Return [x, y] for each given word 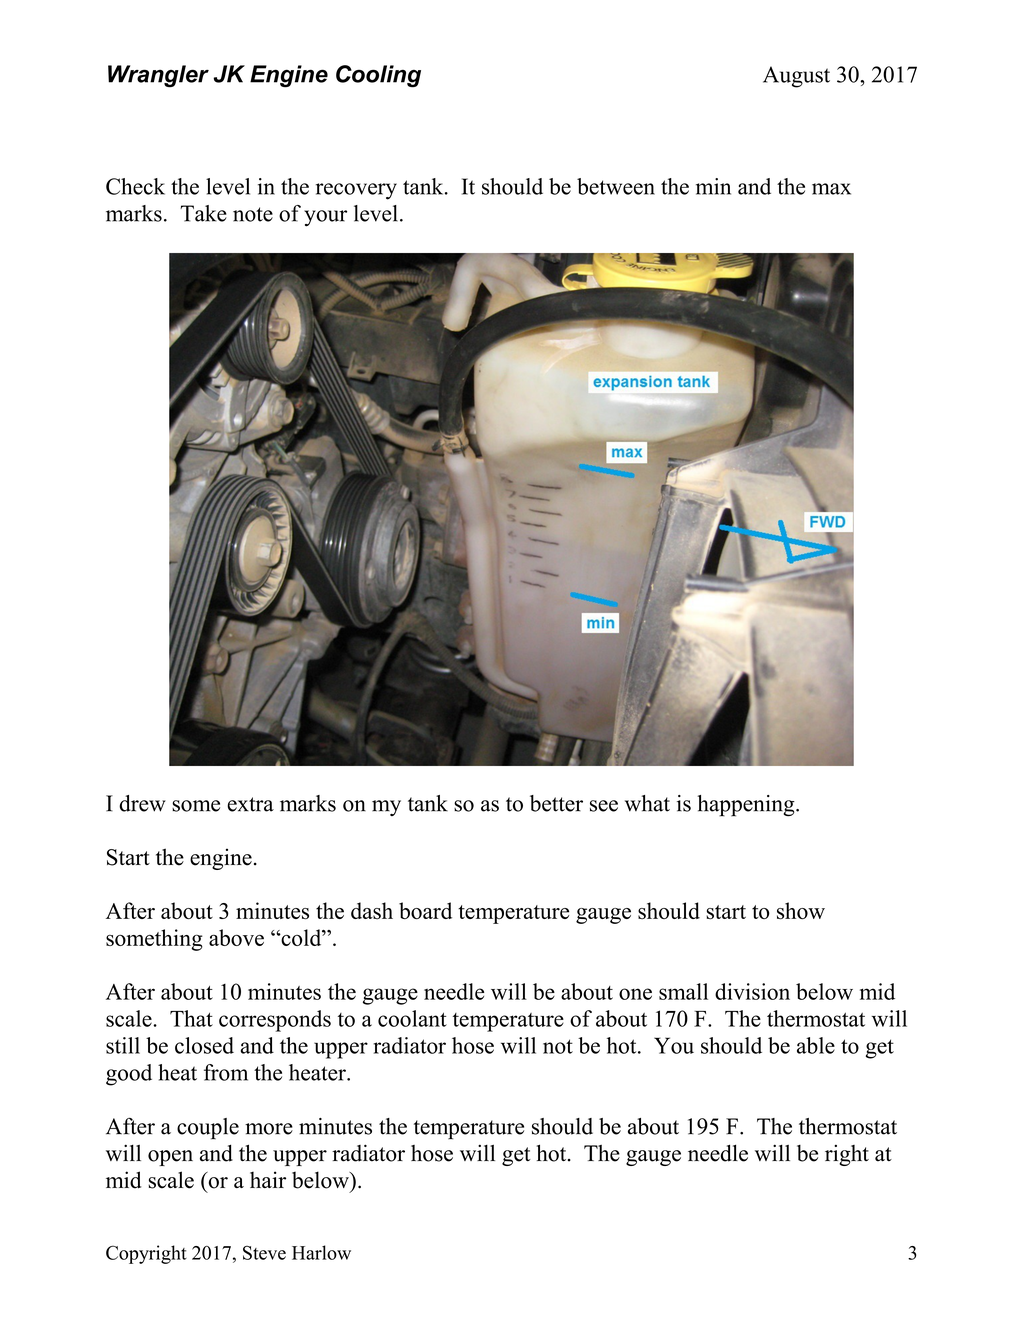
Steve [264, 1253]
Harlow [321, 1252]
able [816, 1045]
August [796, 77]
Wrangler [158, 76]
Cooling [378, 76]
